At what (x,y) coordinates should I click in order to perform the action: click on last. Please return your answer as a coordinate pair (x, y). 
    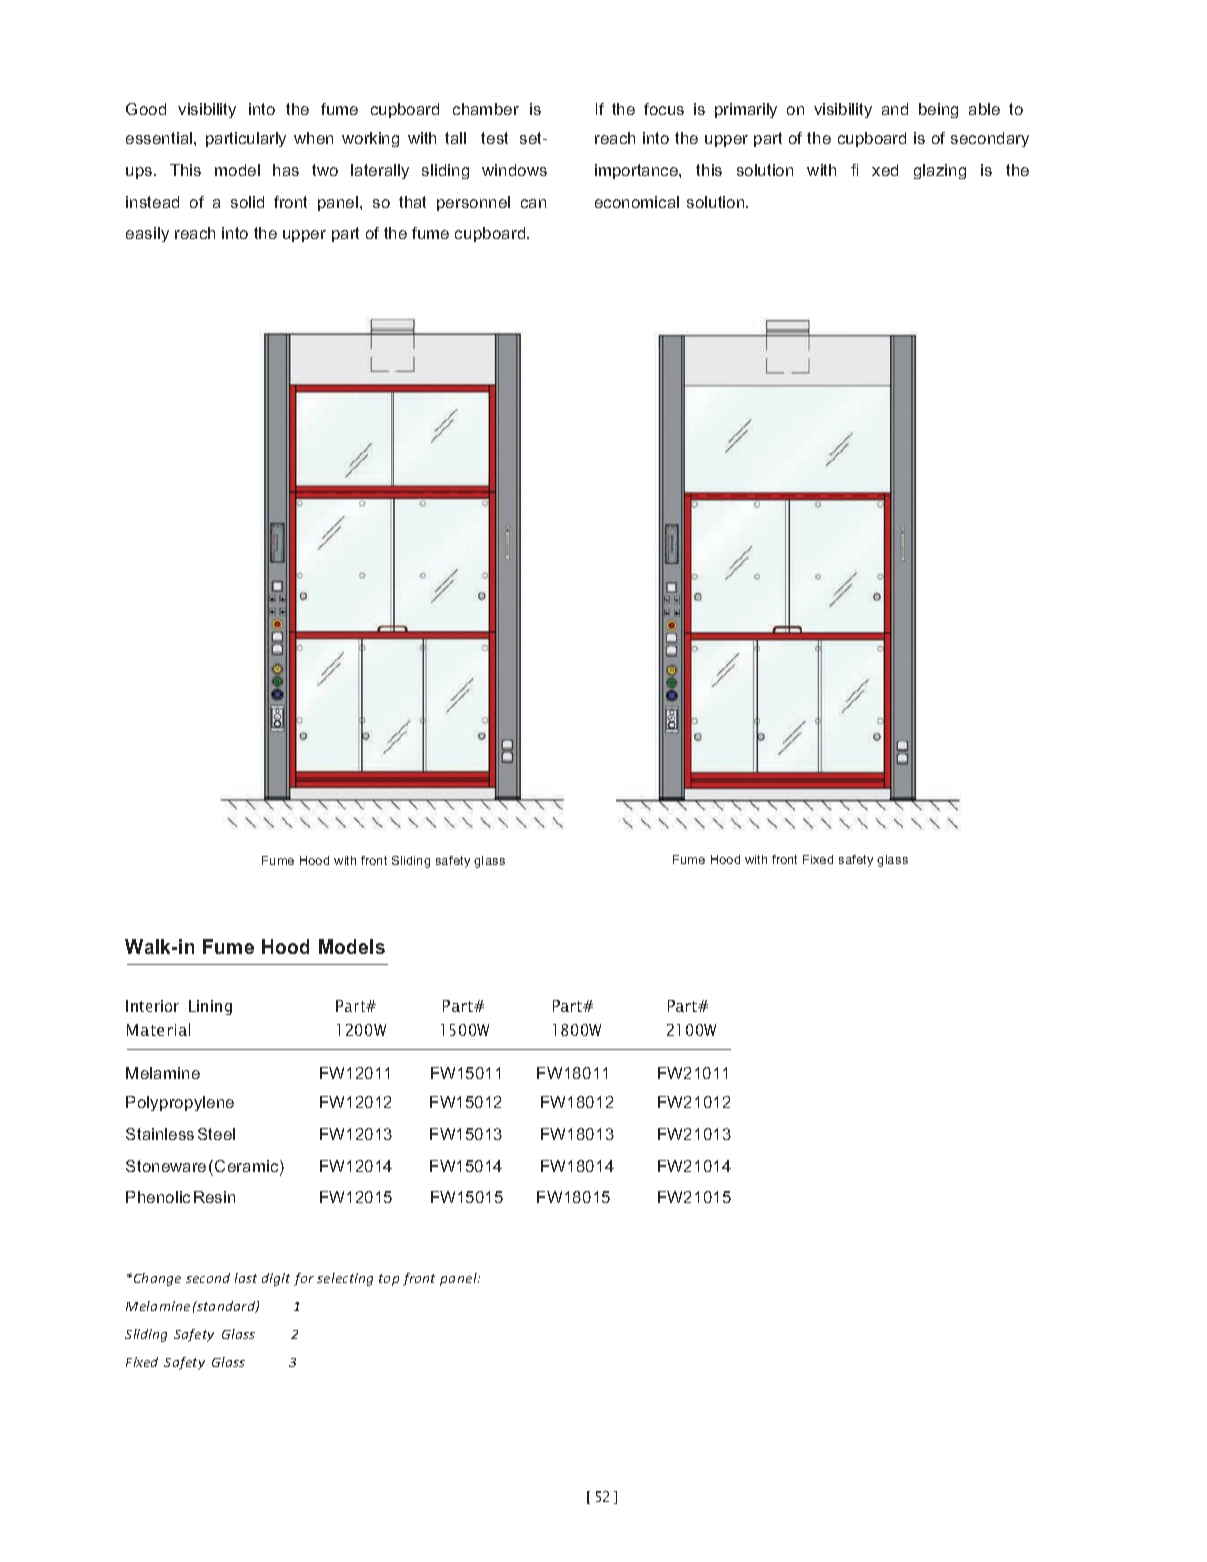
    Looking at the image, I should click on (246, 1278).
